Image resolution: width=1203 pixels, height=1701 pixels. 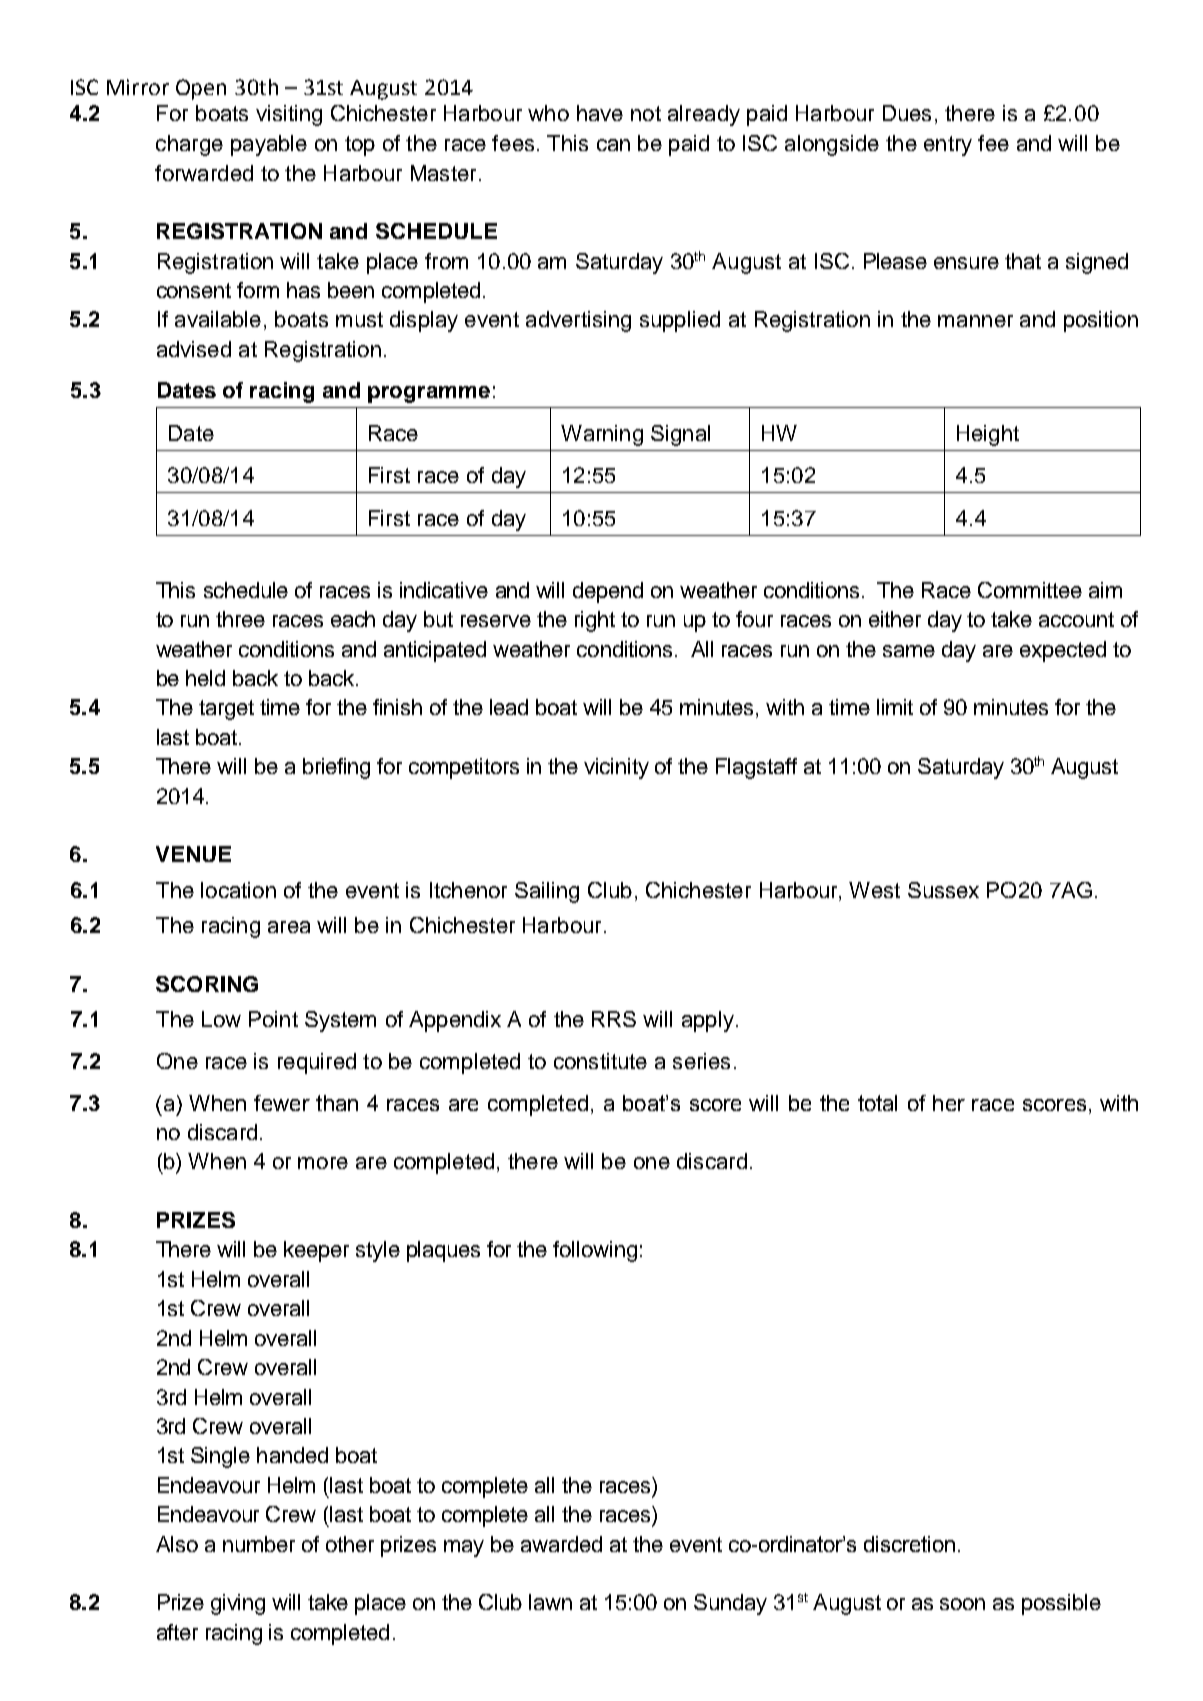 What do you see at coordinates (547, 892) in the image?
I see `Sailing` at bounding box center [547, 892].
